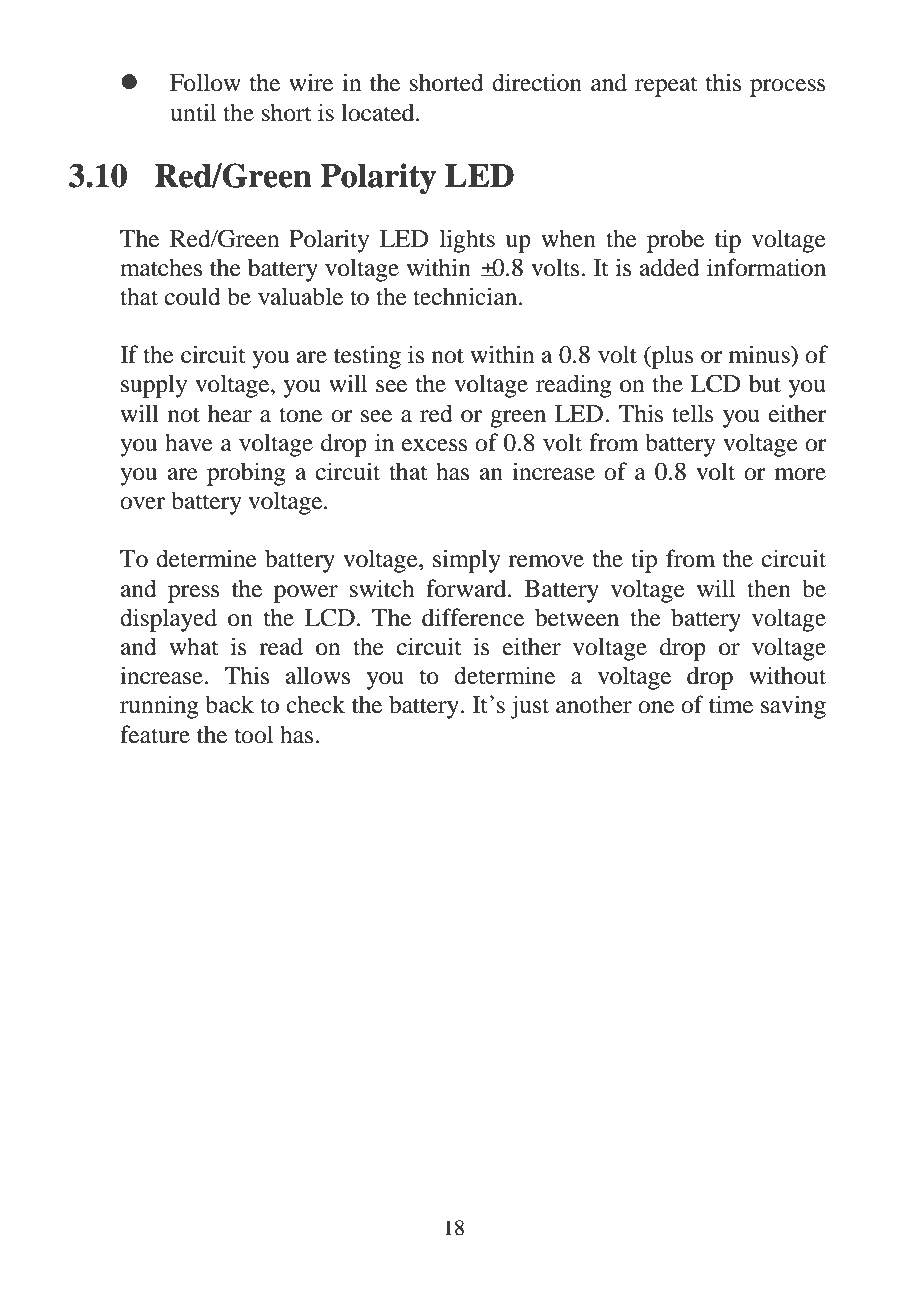  Describe the element at coordinates (193, 112) in the screenshot. I see `until` at that location.
